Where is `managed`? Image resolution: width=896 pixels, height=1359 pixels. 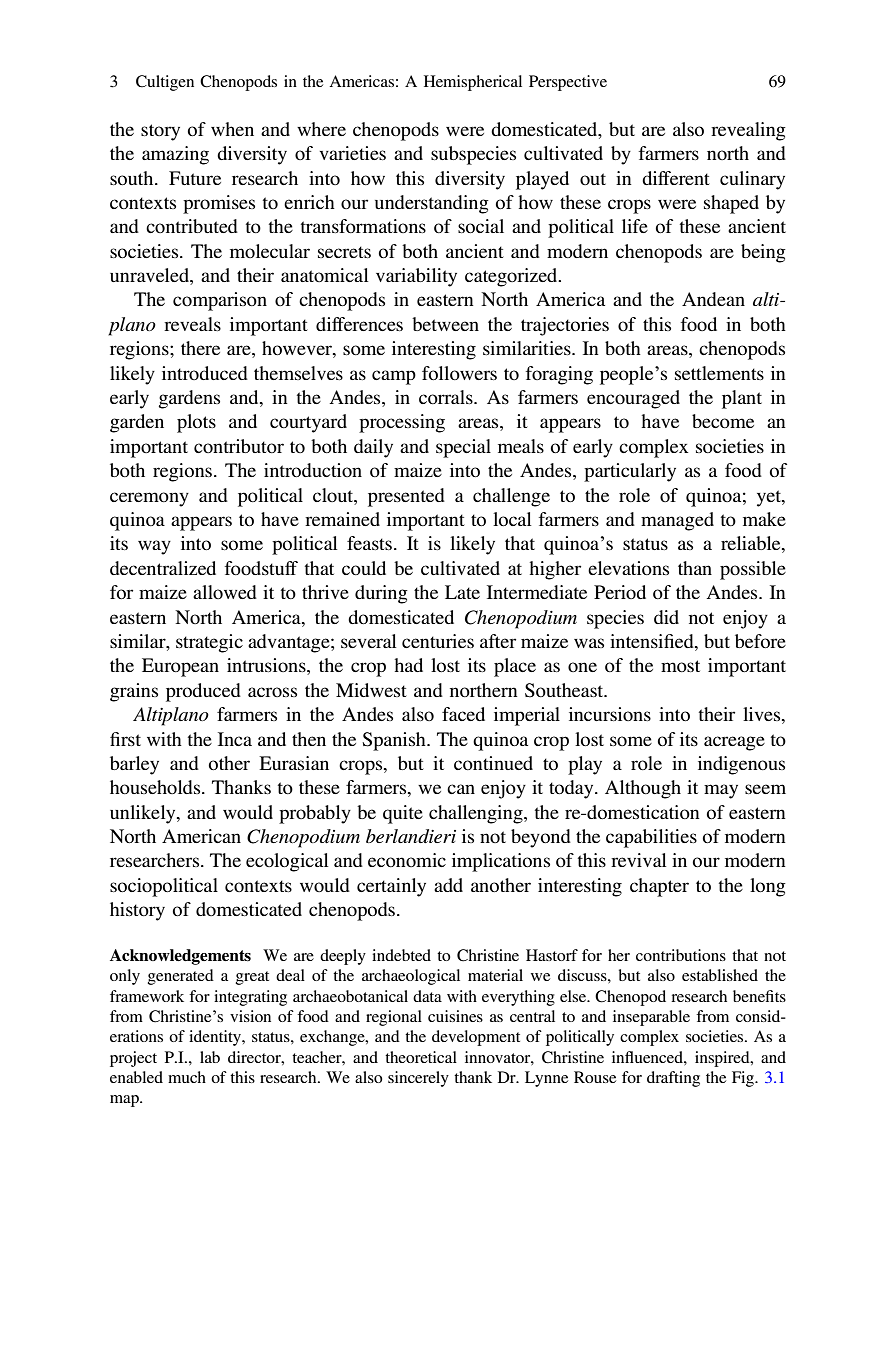
managed is located at coordinates (677, 521).
